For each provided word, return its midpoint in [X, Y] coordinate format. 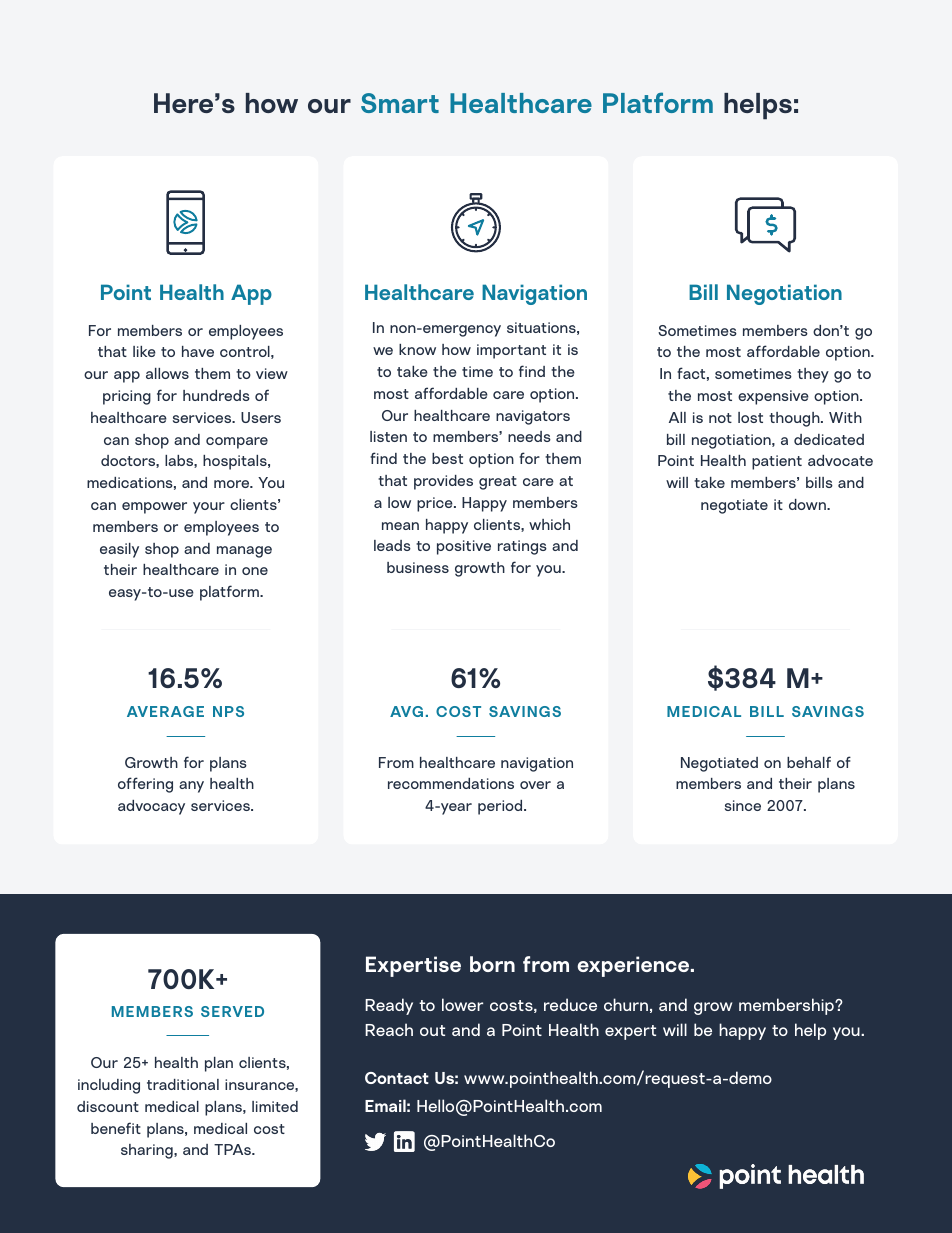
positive [464, 547]
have [198, 351]
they [813, 375]
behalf [809, 762]
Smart [400, 103]
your [209, 508]
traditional [183, 1084]
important [511, 351]
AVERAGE [165, 711]
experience [634, 966]
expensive [773, 397]
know [417, 349]
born [492, 964]
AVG [406, 711]
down [808, 504]
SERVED [232, 1011]
